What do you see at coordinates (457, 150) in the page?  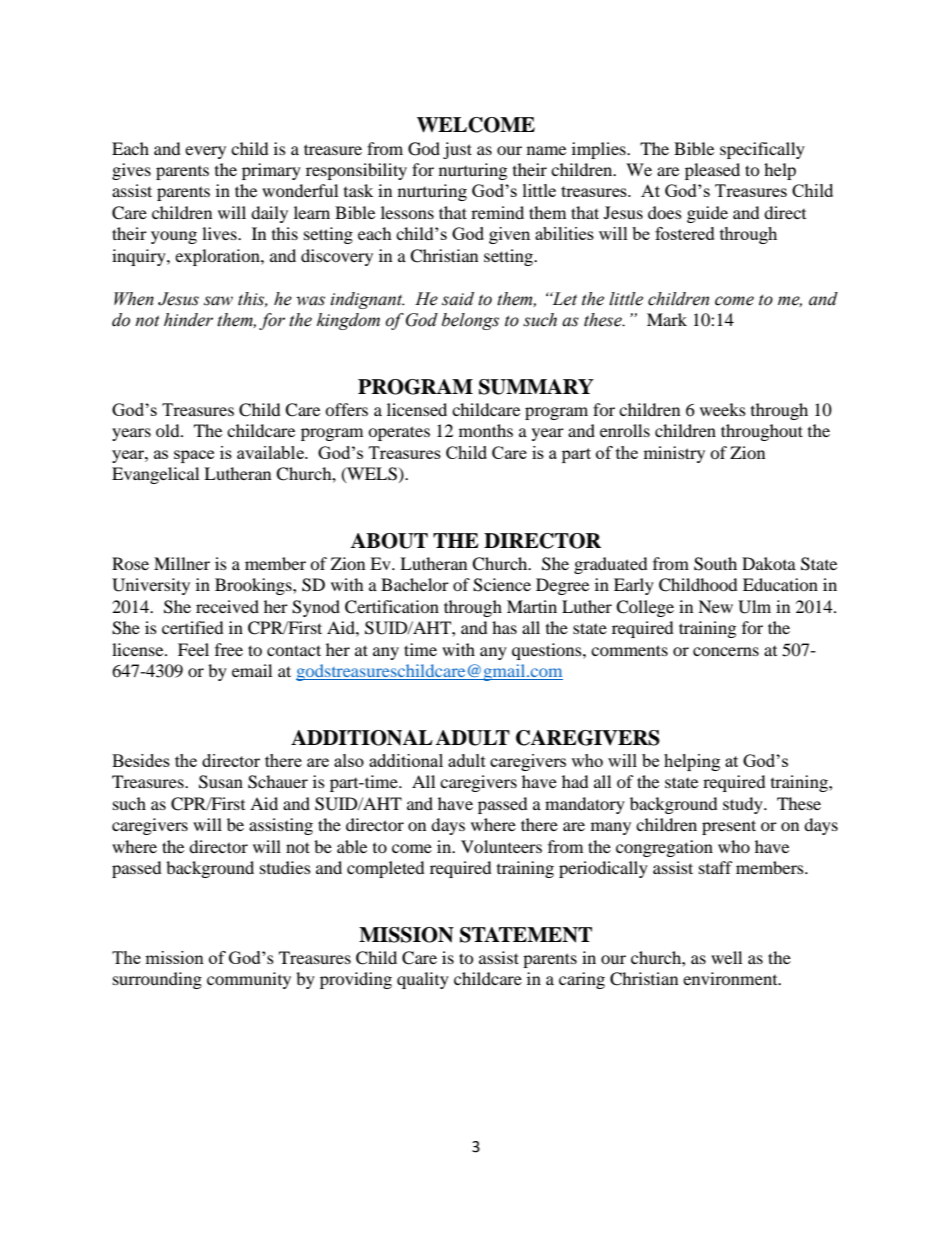 I see `just` at bounding box center [457, 150].
